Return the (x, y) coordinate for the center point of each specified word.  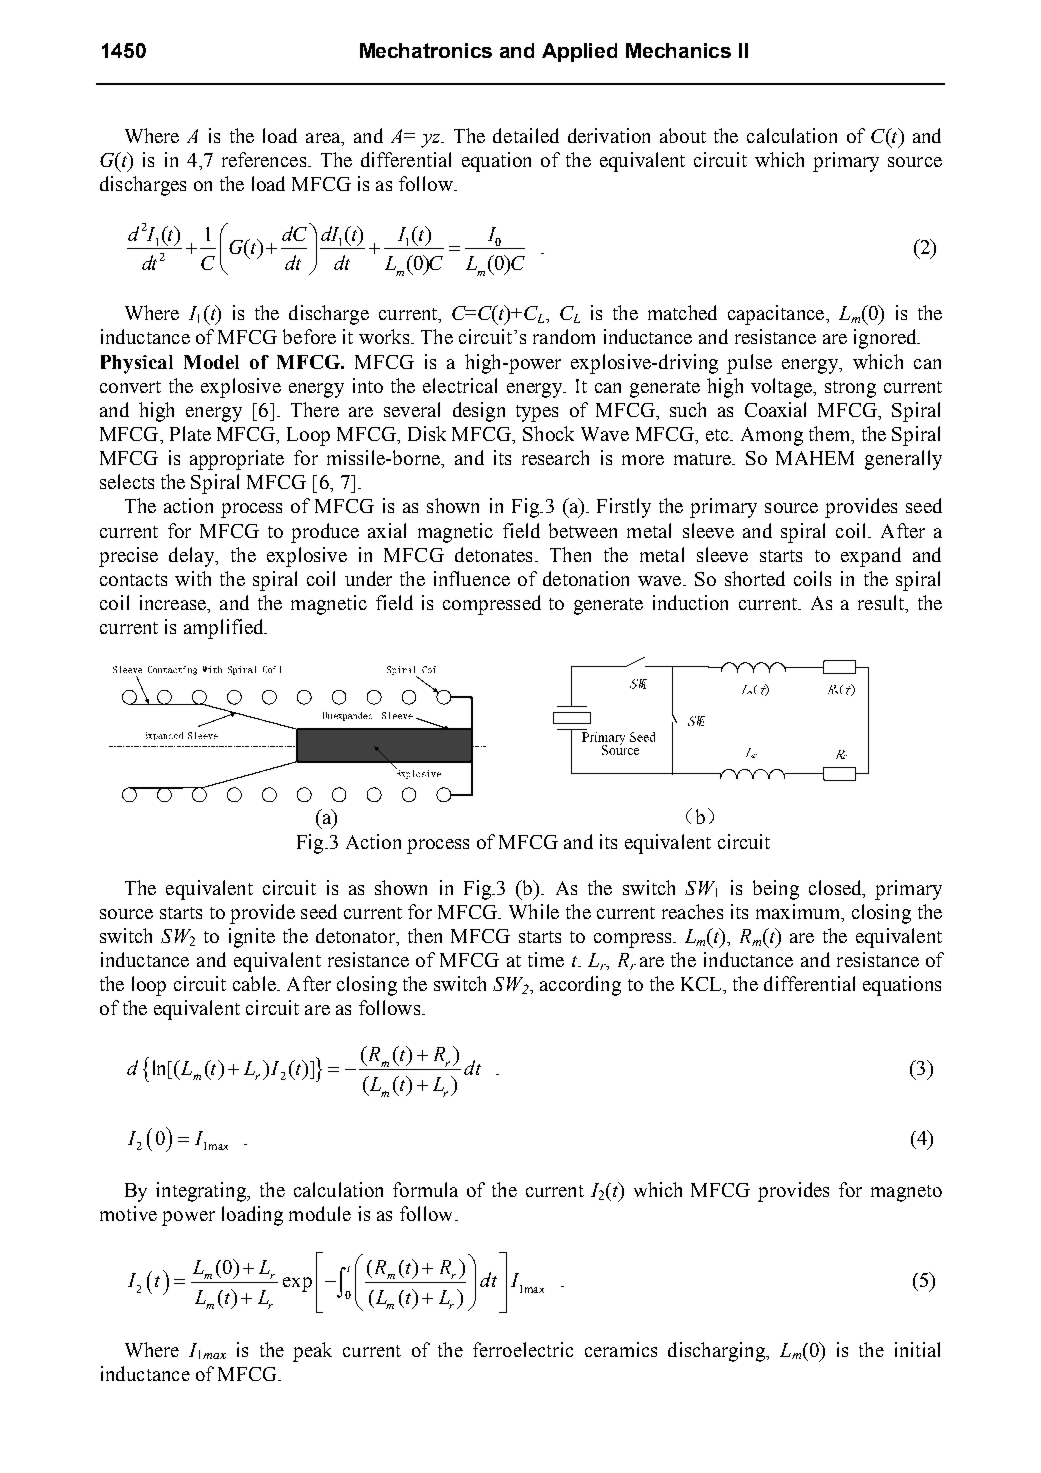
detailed (526, 135)
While (534, 911)
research (555, 457)
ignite (252, 938)
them (831, 435)
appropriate (237, 460)
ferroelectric (523, 1349)
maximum (799, 911)
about (683, 135)
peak (312, 1352)
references (264, 159)
